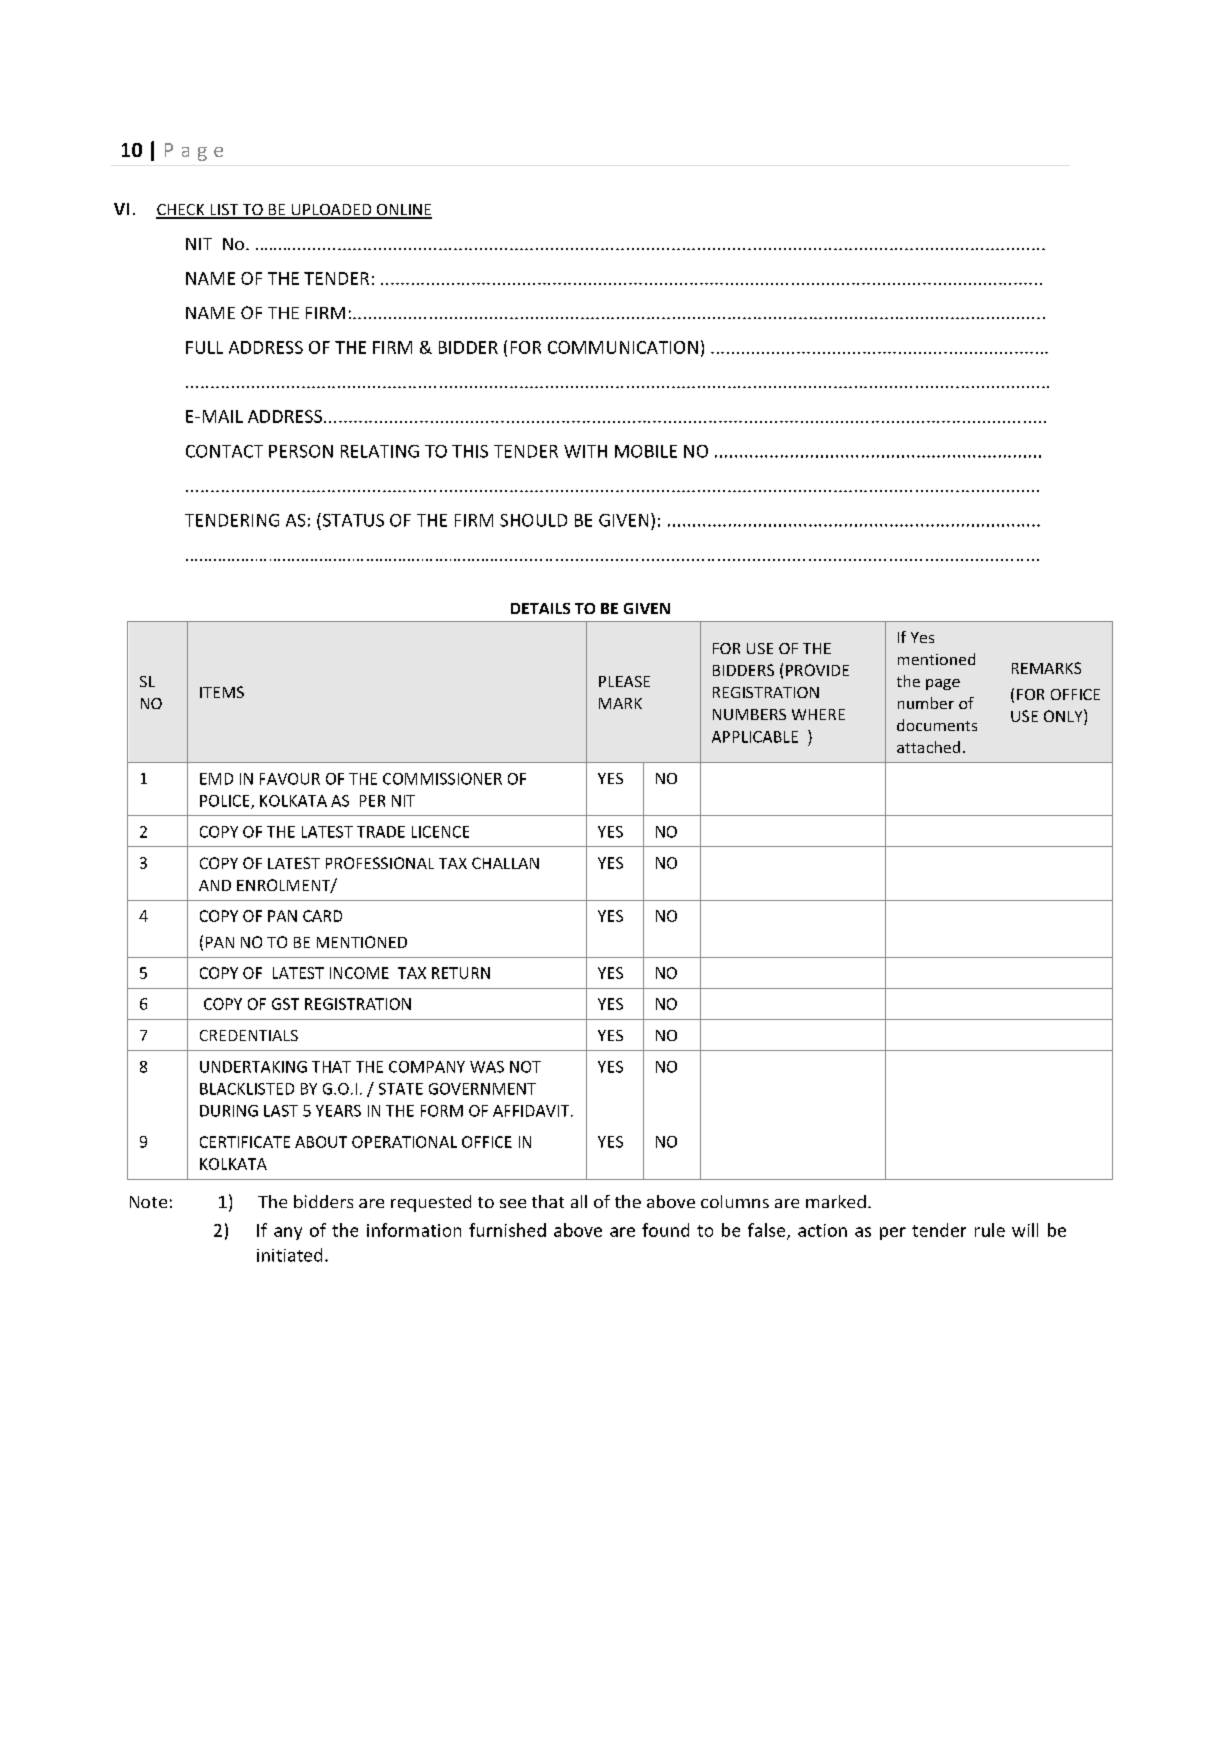 This image has height=1737, width=1227. I want to click on CREDENTIALS, so click(249, 1035).
